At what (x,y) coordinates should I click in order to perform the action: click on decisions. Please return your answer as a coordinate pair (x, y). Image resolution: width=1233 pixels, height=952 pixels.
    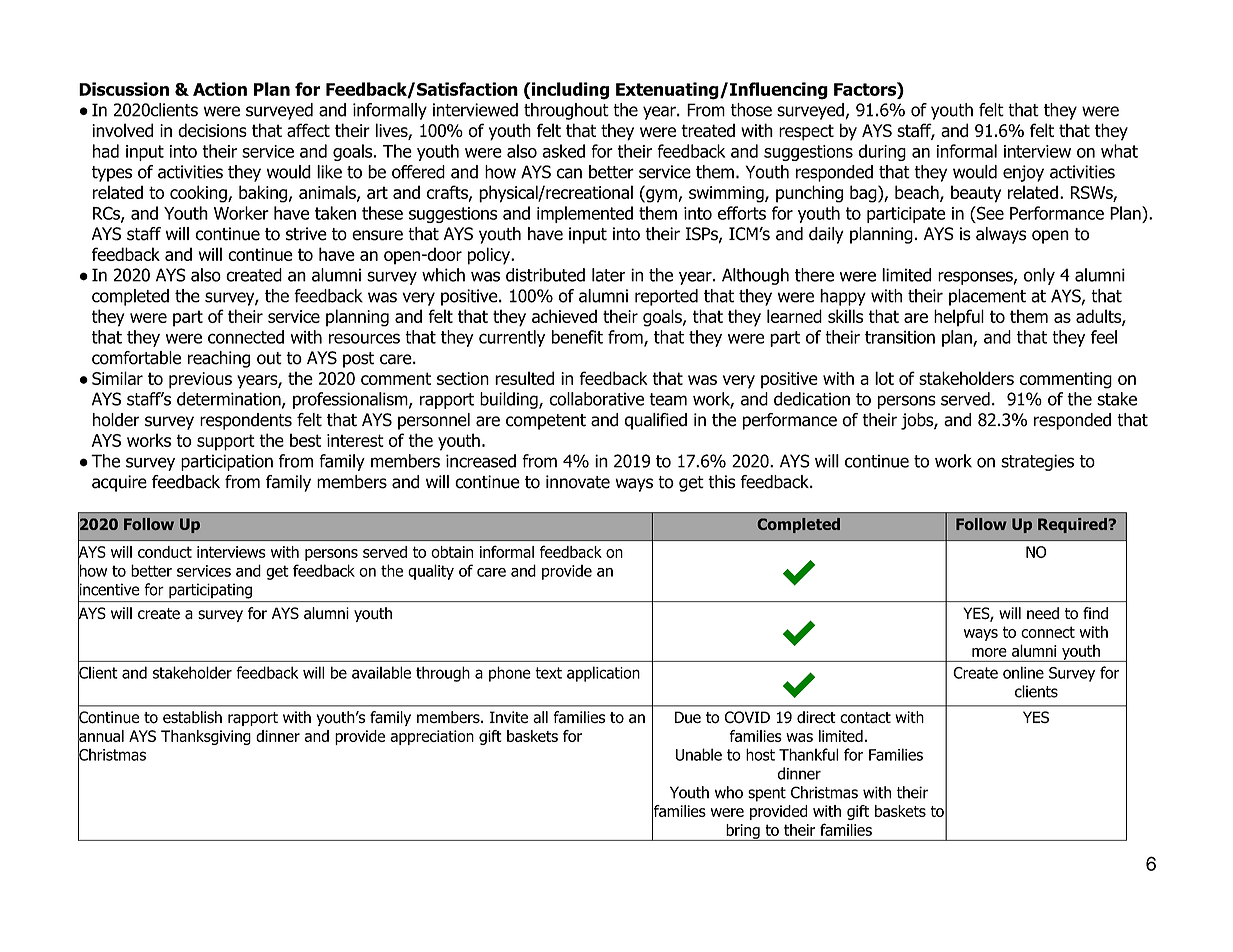
    Looking at the image, I should click on (212, 130).
